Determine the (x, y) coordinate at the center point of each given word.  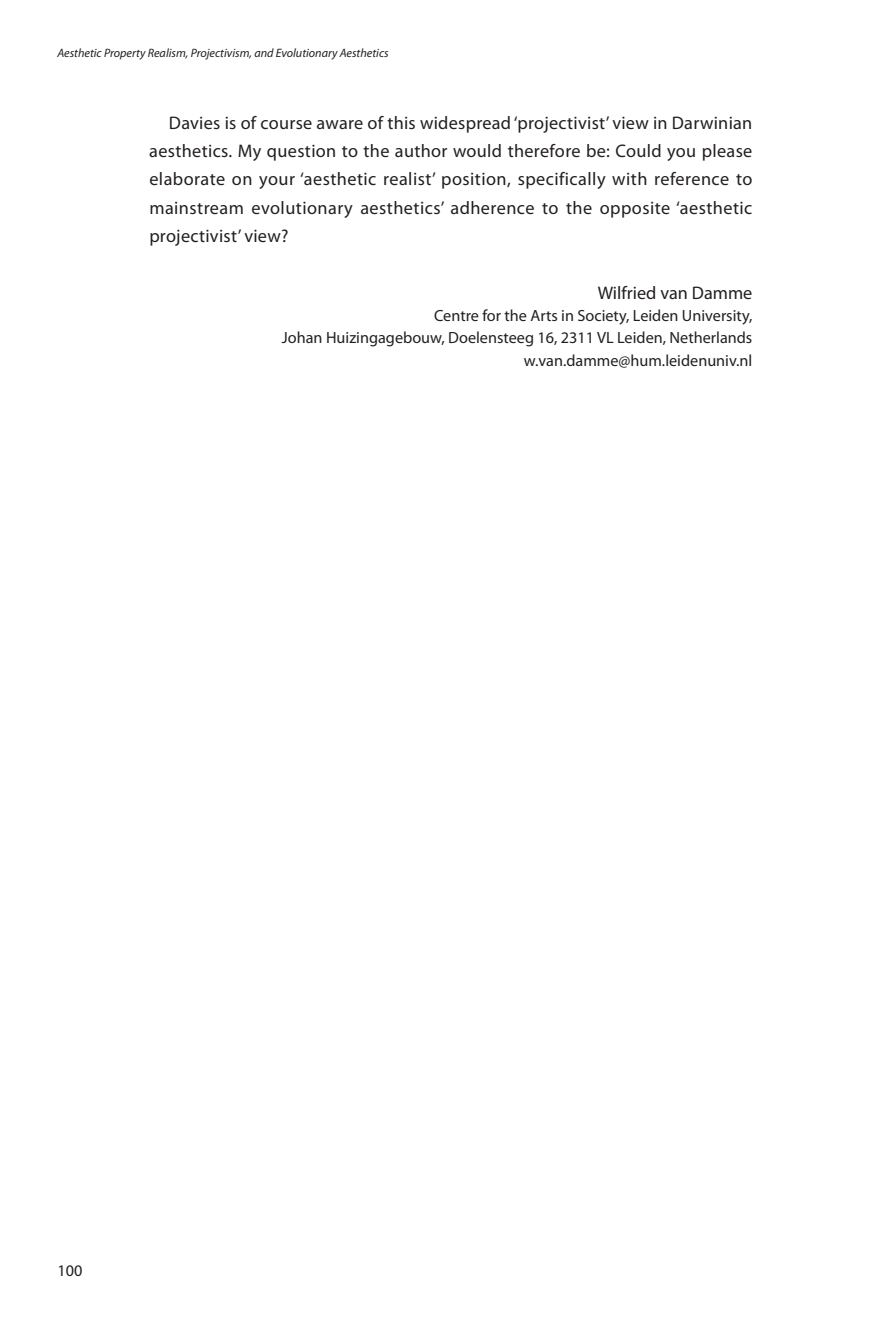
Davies (195, 122)
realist (408, 178)
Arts (544, 315)
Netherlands (711, 337)
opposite (635, 210)
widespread (465, 124)
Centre (456, 315)
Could (638, 150)
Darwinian (712, 122)
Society (603, 317)
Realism (168, 53)
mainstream (196, 208)
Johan (301, 337)
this (401, 122)
